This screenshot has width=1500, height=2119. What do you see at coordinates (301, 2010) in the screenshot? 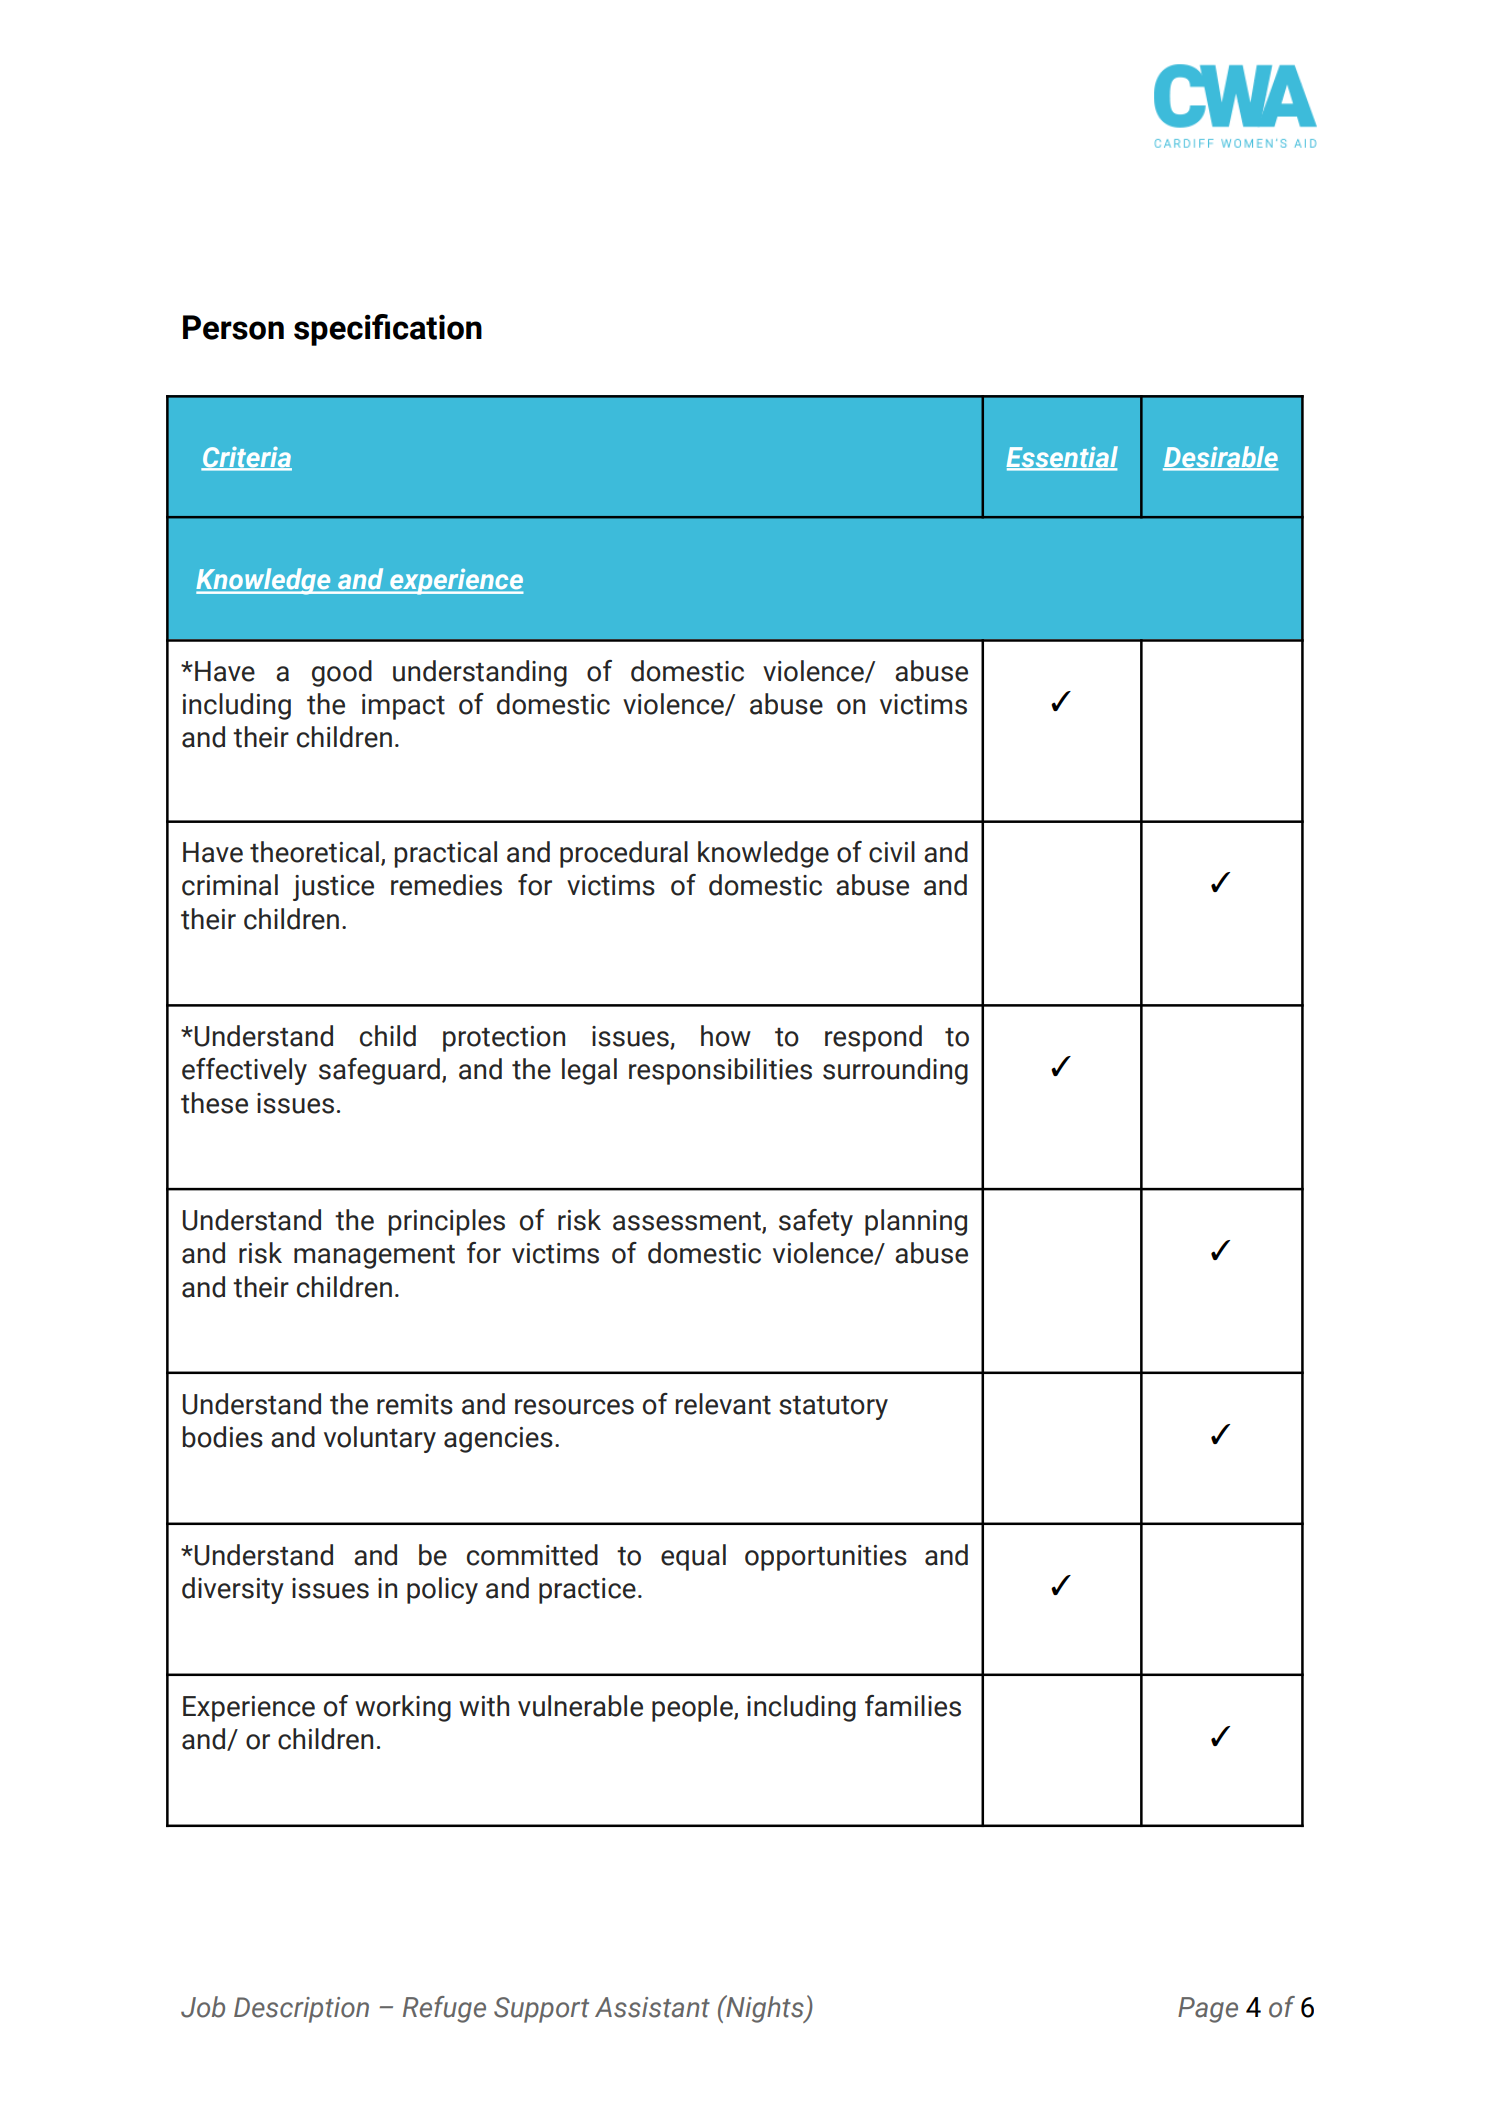
I see `Description` at bounding box center [301, 2010].
